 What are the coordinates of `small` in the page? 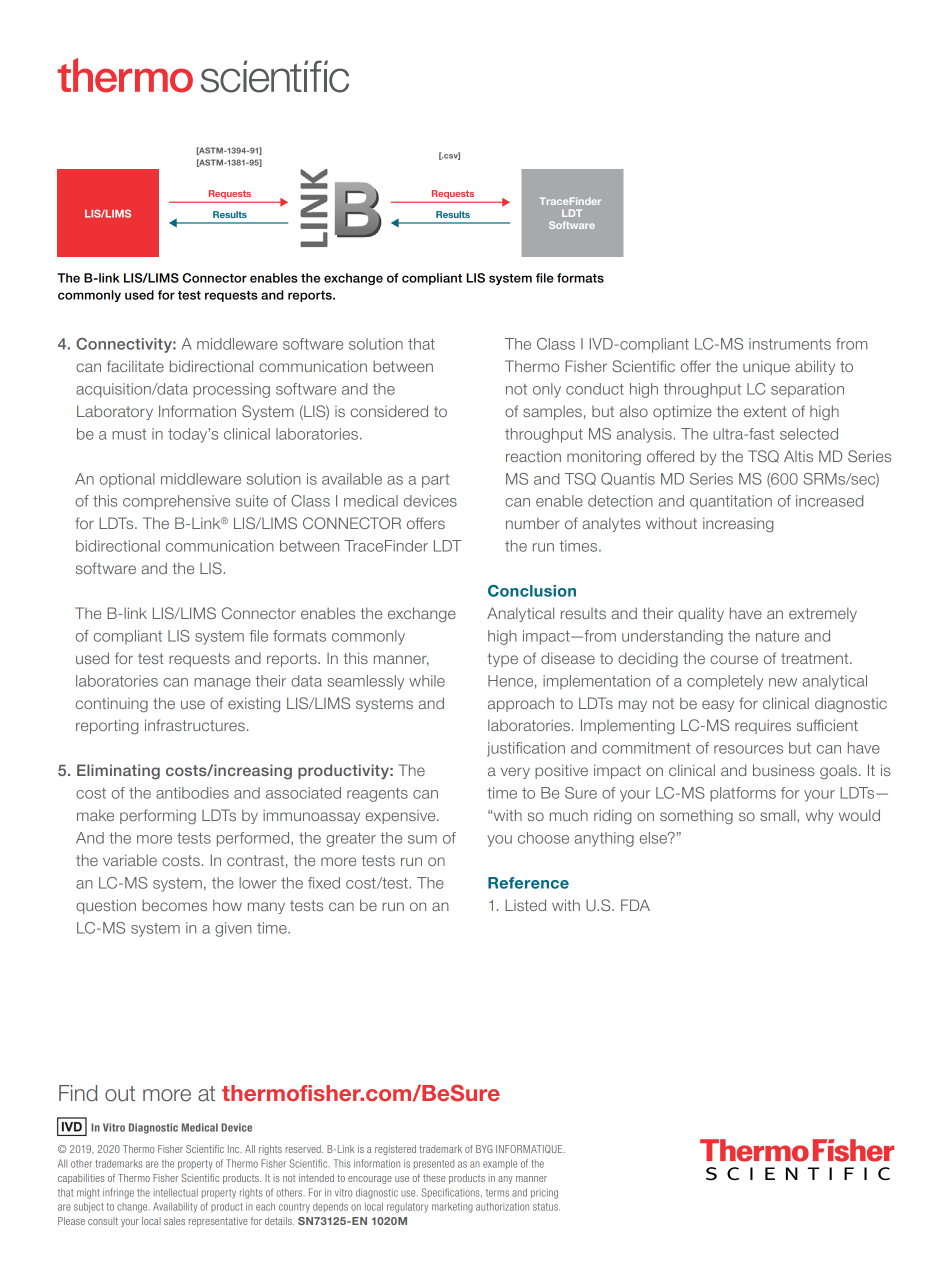 It's located at (779, 815).
